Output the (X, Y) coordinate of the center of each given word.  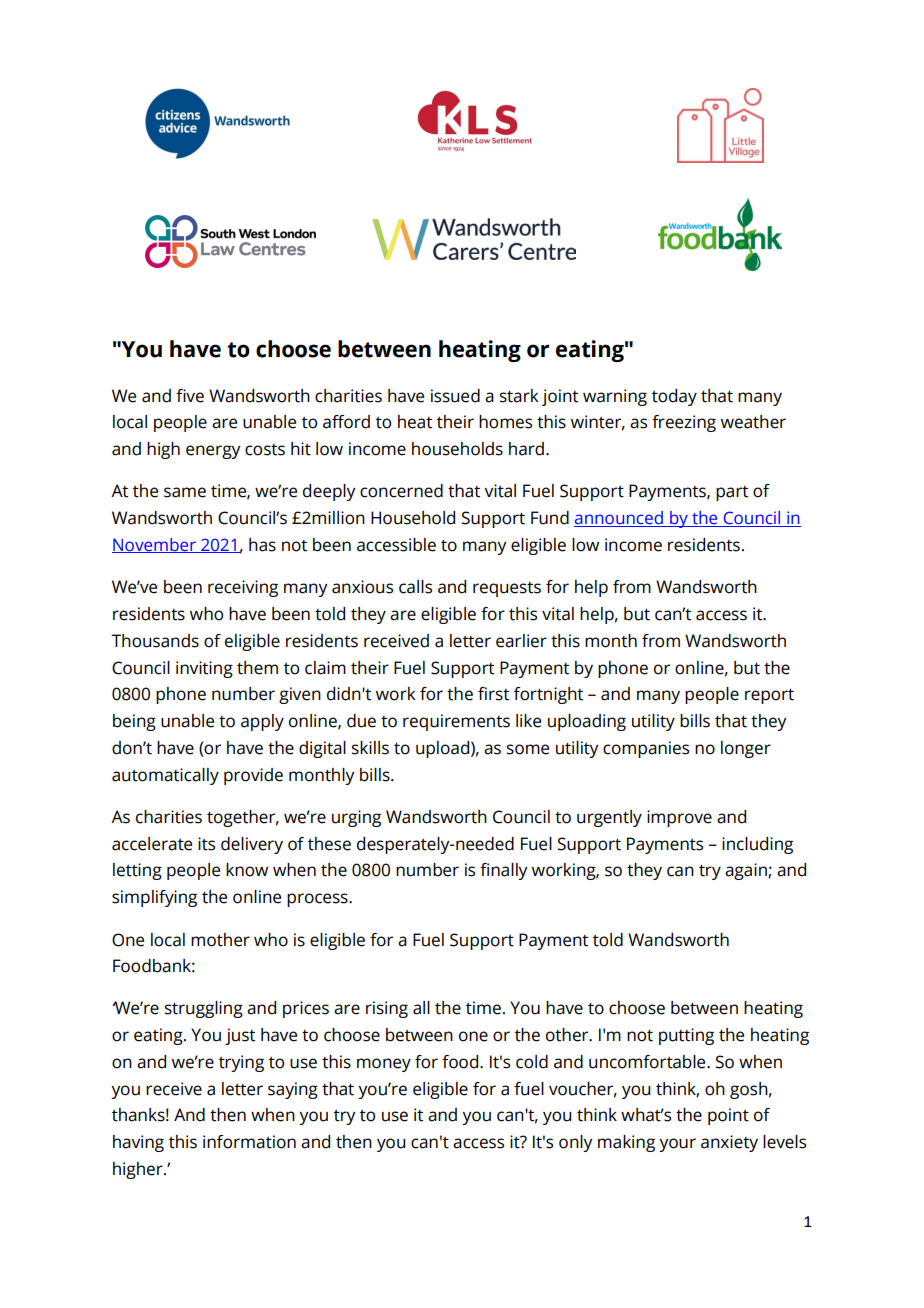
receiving (243, 588)
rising (387, 1009)
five (190, 396)
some (528, 749)
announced (619, 519)
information (249, 1142)
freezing (684, 423)
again (747, 871)
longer (746, 749)
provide (253, 776)
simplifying (154, 898)
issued (455, 396)
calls (415, 587)
